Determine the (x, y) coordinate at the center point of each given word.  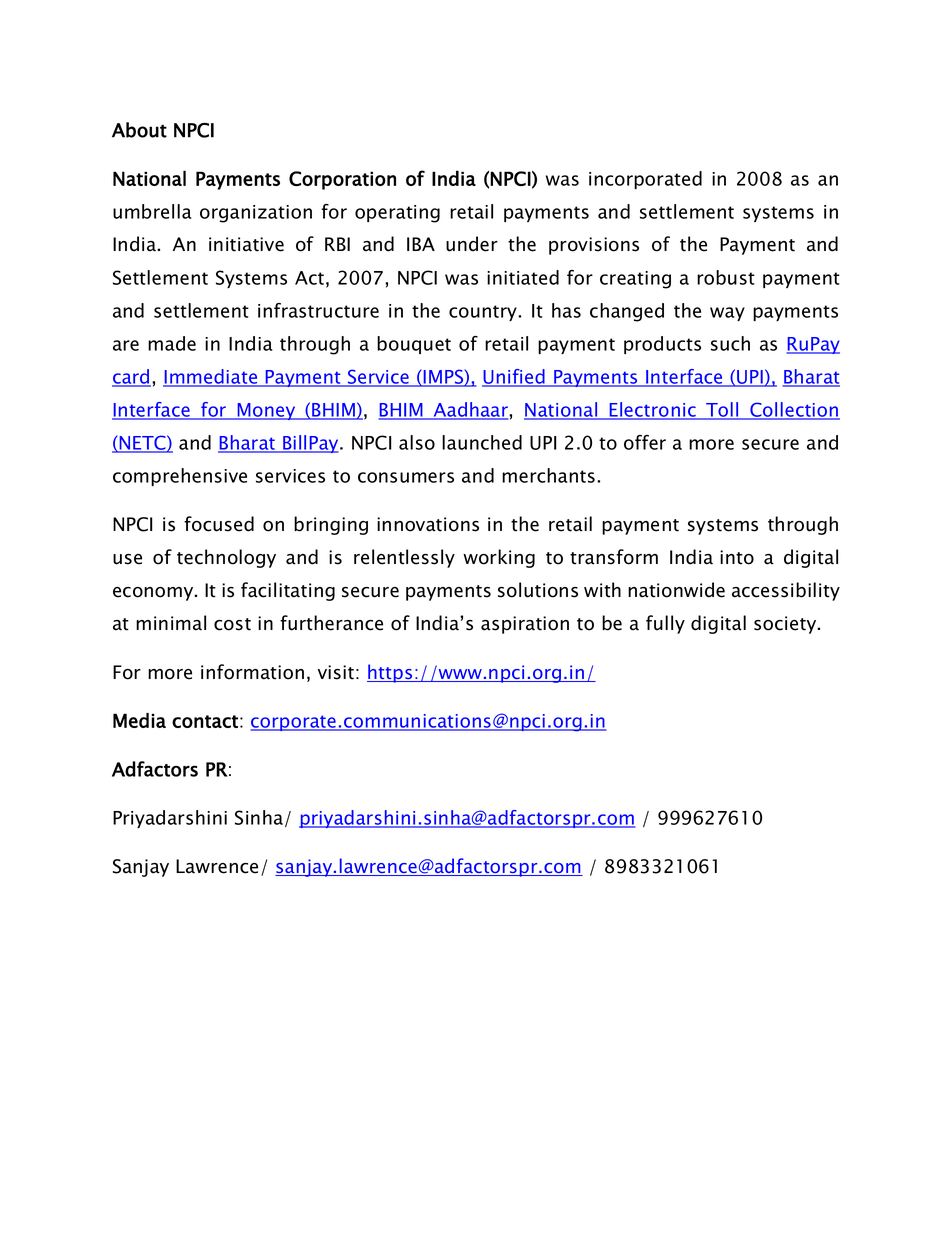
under (472, 244)
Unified (514, 377)
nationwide (676, 590)
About (139, 130)
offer (645, 442)
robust (726, 277)
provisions (594, 246)
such (730, 343)
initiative (246, 244)
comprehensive (180, 477)
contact (205, 721)
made (172, 343)
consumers (406, 477)
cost (232, 624)
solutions (538, 590)
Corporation (342, 180)
